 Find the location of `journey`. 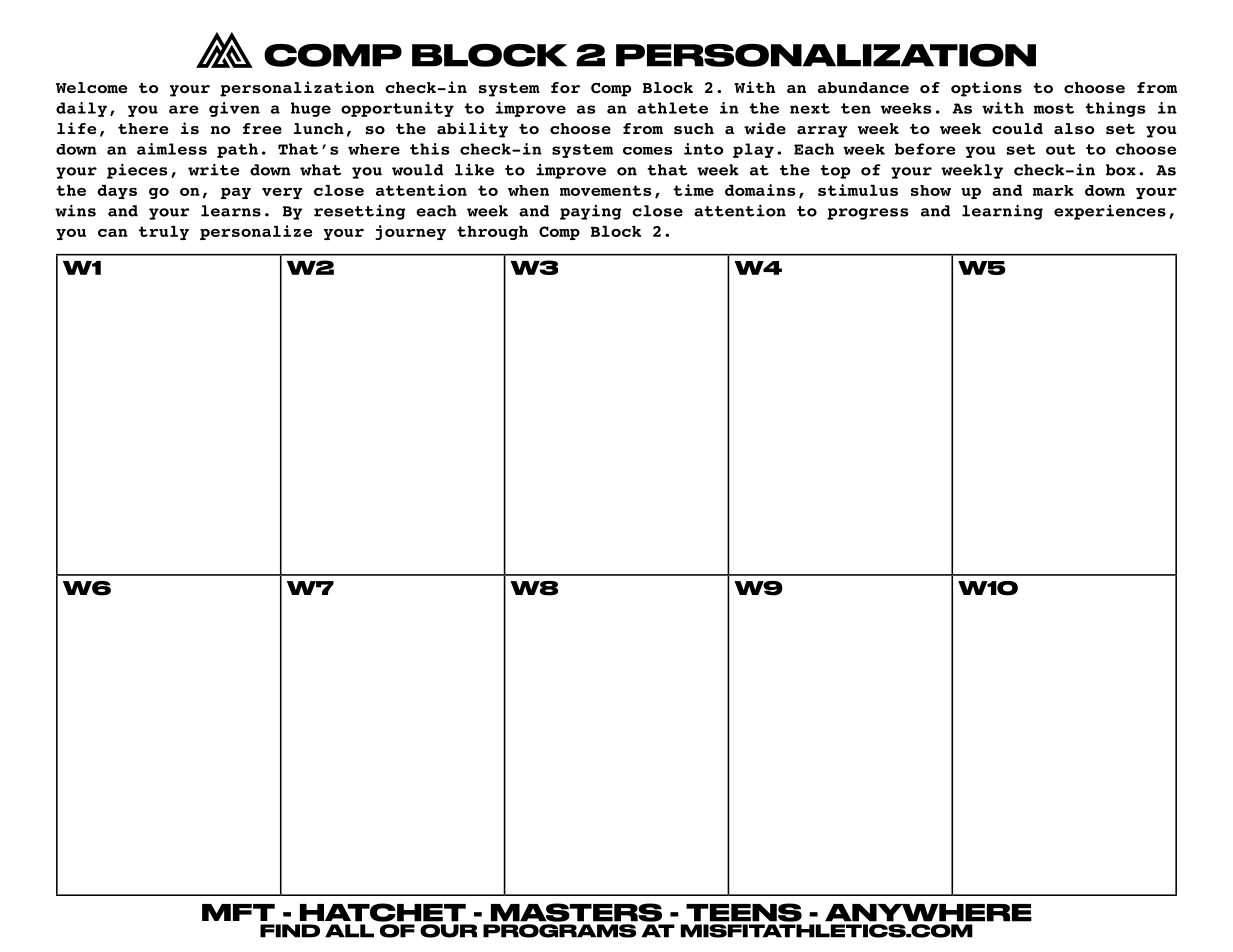

journey is located at coordinates (410, 232).
